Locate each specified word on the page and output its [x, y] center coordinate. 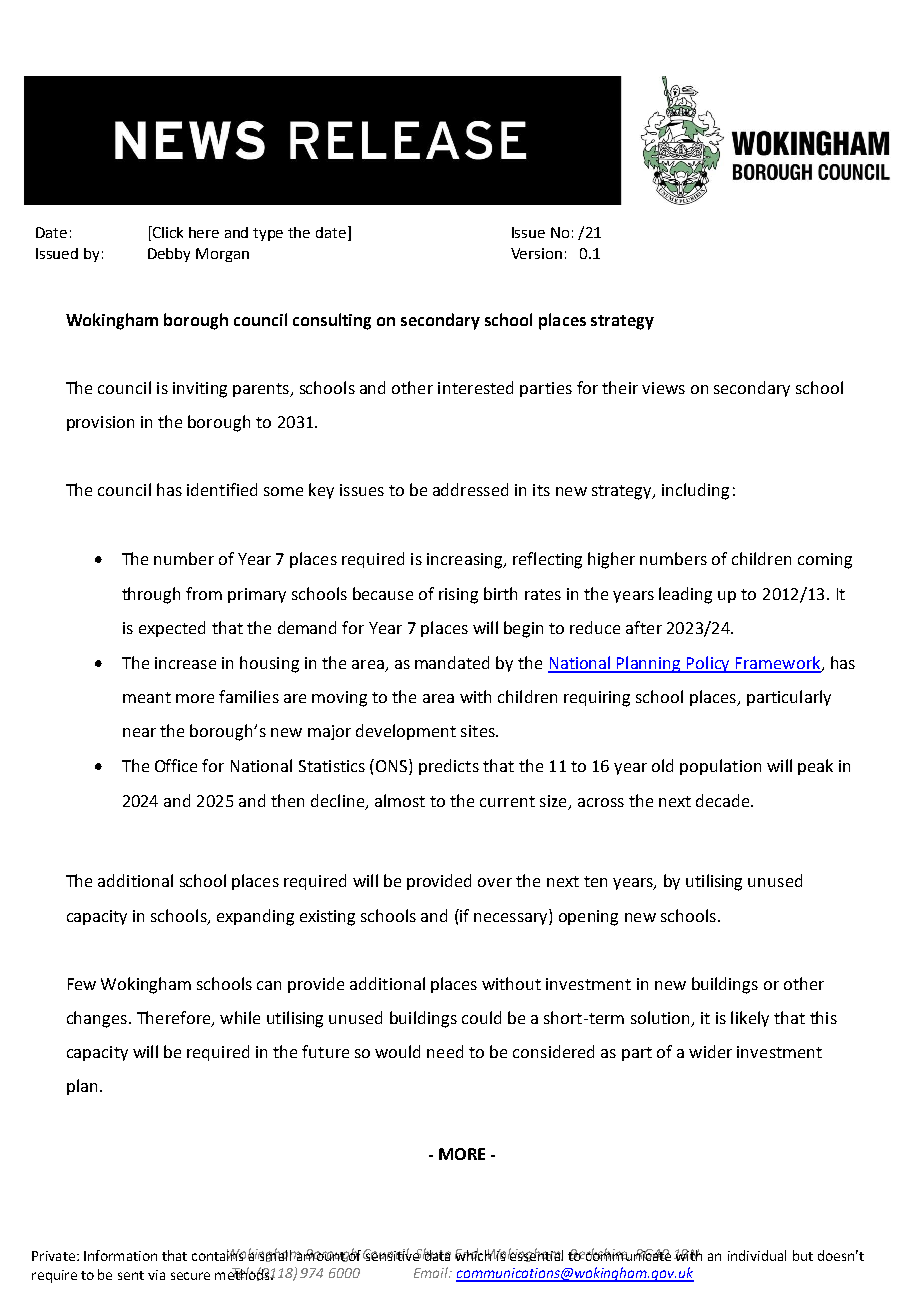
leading [685, 595]
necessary [512, 919]
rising [458, 596]
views [663, 388]
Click [167, 232]
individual [757, 1255]
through [151, 595]
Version [536, 253]
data [437, 1254]
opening [588, 918]
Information [120, 1255]
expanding [255, 917]
